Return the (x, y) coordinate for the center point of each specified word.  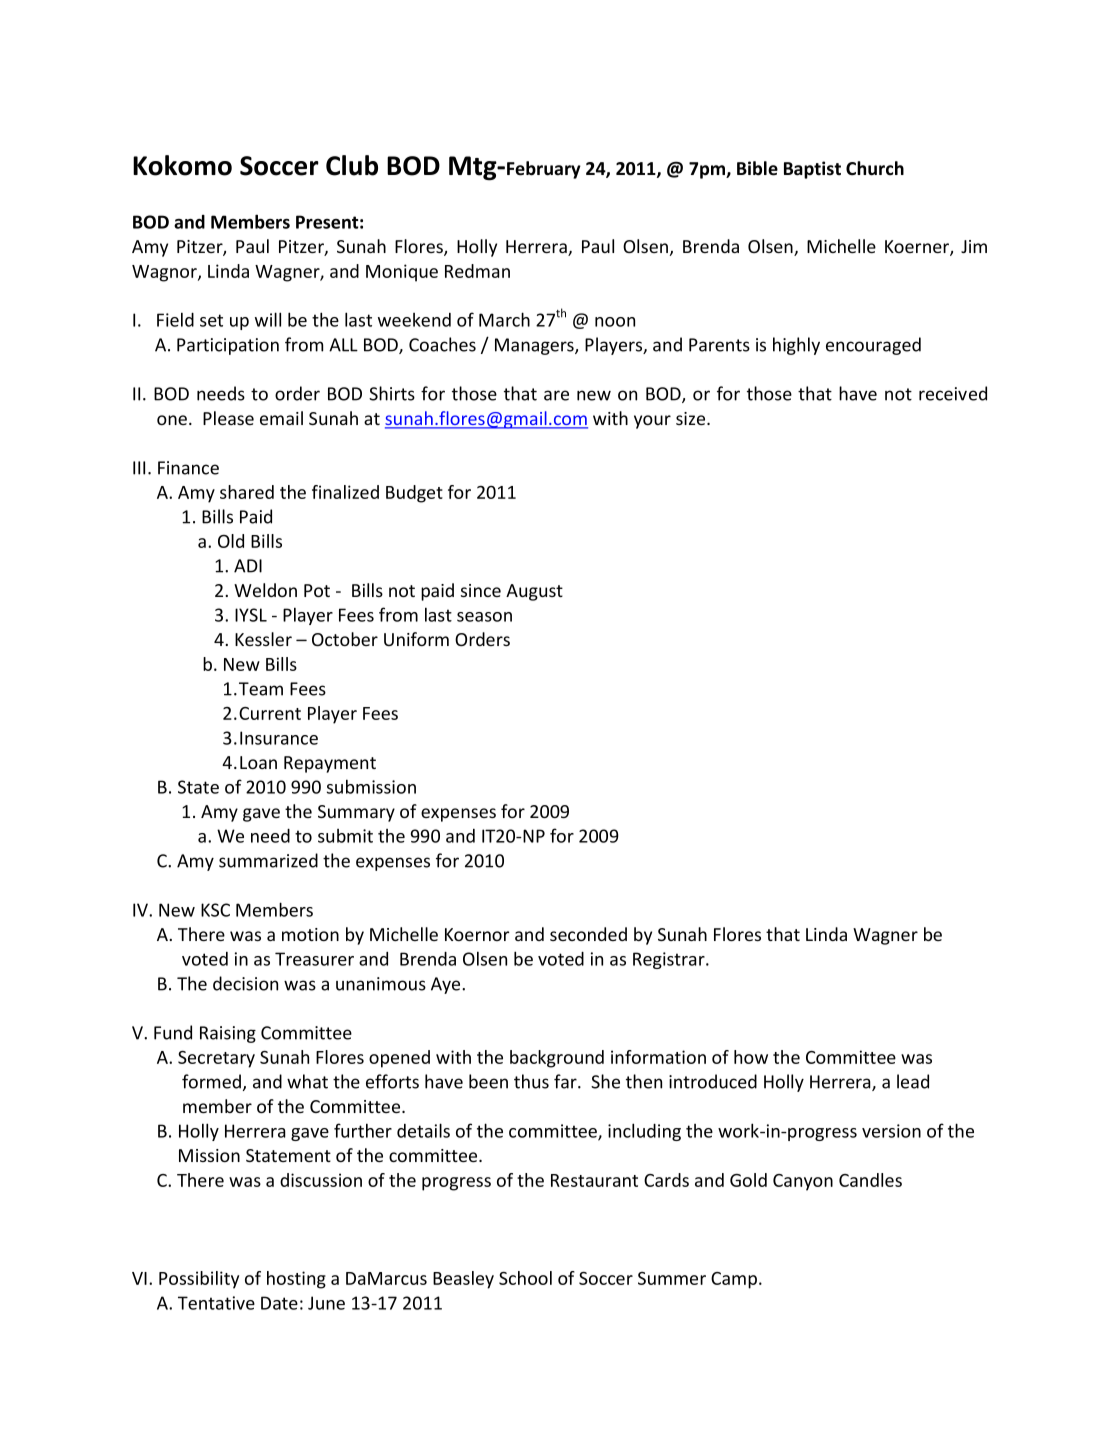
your (652, 422)
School (525, 1278)
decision (245, 983)
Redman (477, 271)
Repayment (330, 764)
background (557, 1059)
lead (913, 1081)
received (953, 393)
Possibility (199, 1280)
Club (352, 165)
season (484, 617)
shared (247, 492)
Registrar (670, 960)
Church (875, 168)
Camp (735, 1280)
